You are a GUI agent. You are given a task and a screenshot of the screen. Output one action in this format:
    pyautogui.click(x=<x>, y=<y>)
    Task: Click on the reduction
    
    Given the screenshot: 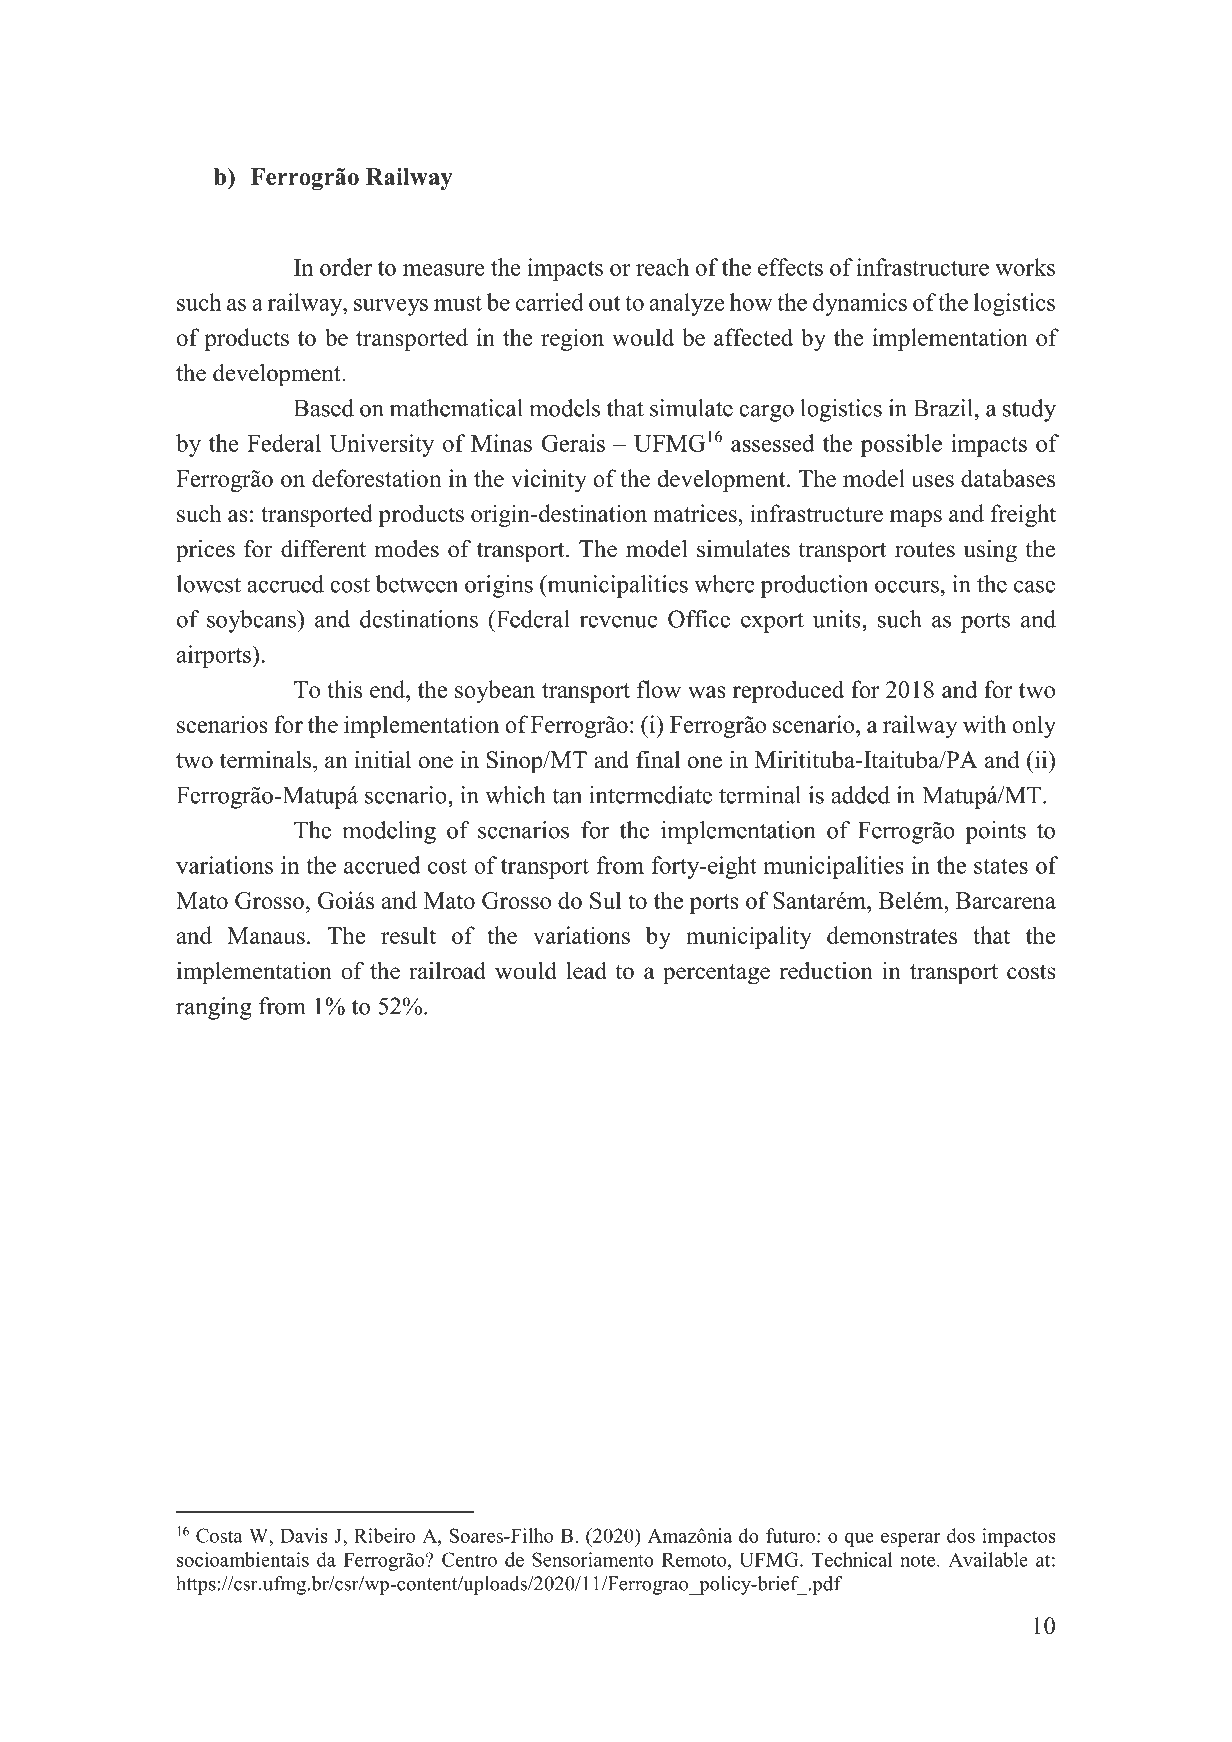 What is the action you would take?
    pyautogui.click(x=826, y=971)
